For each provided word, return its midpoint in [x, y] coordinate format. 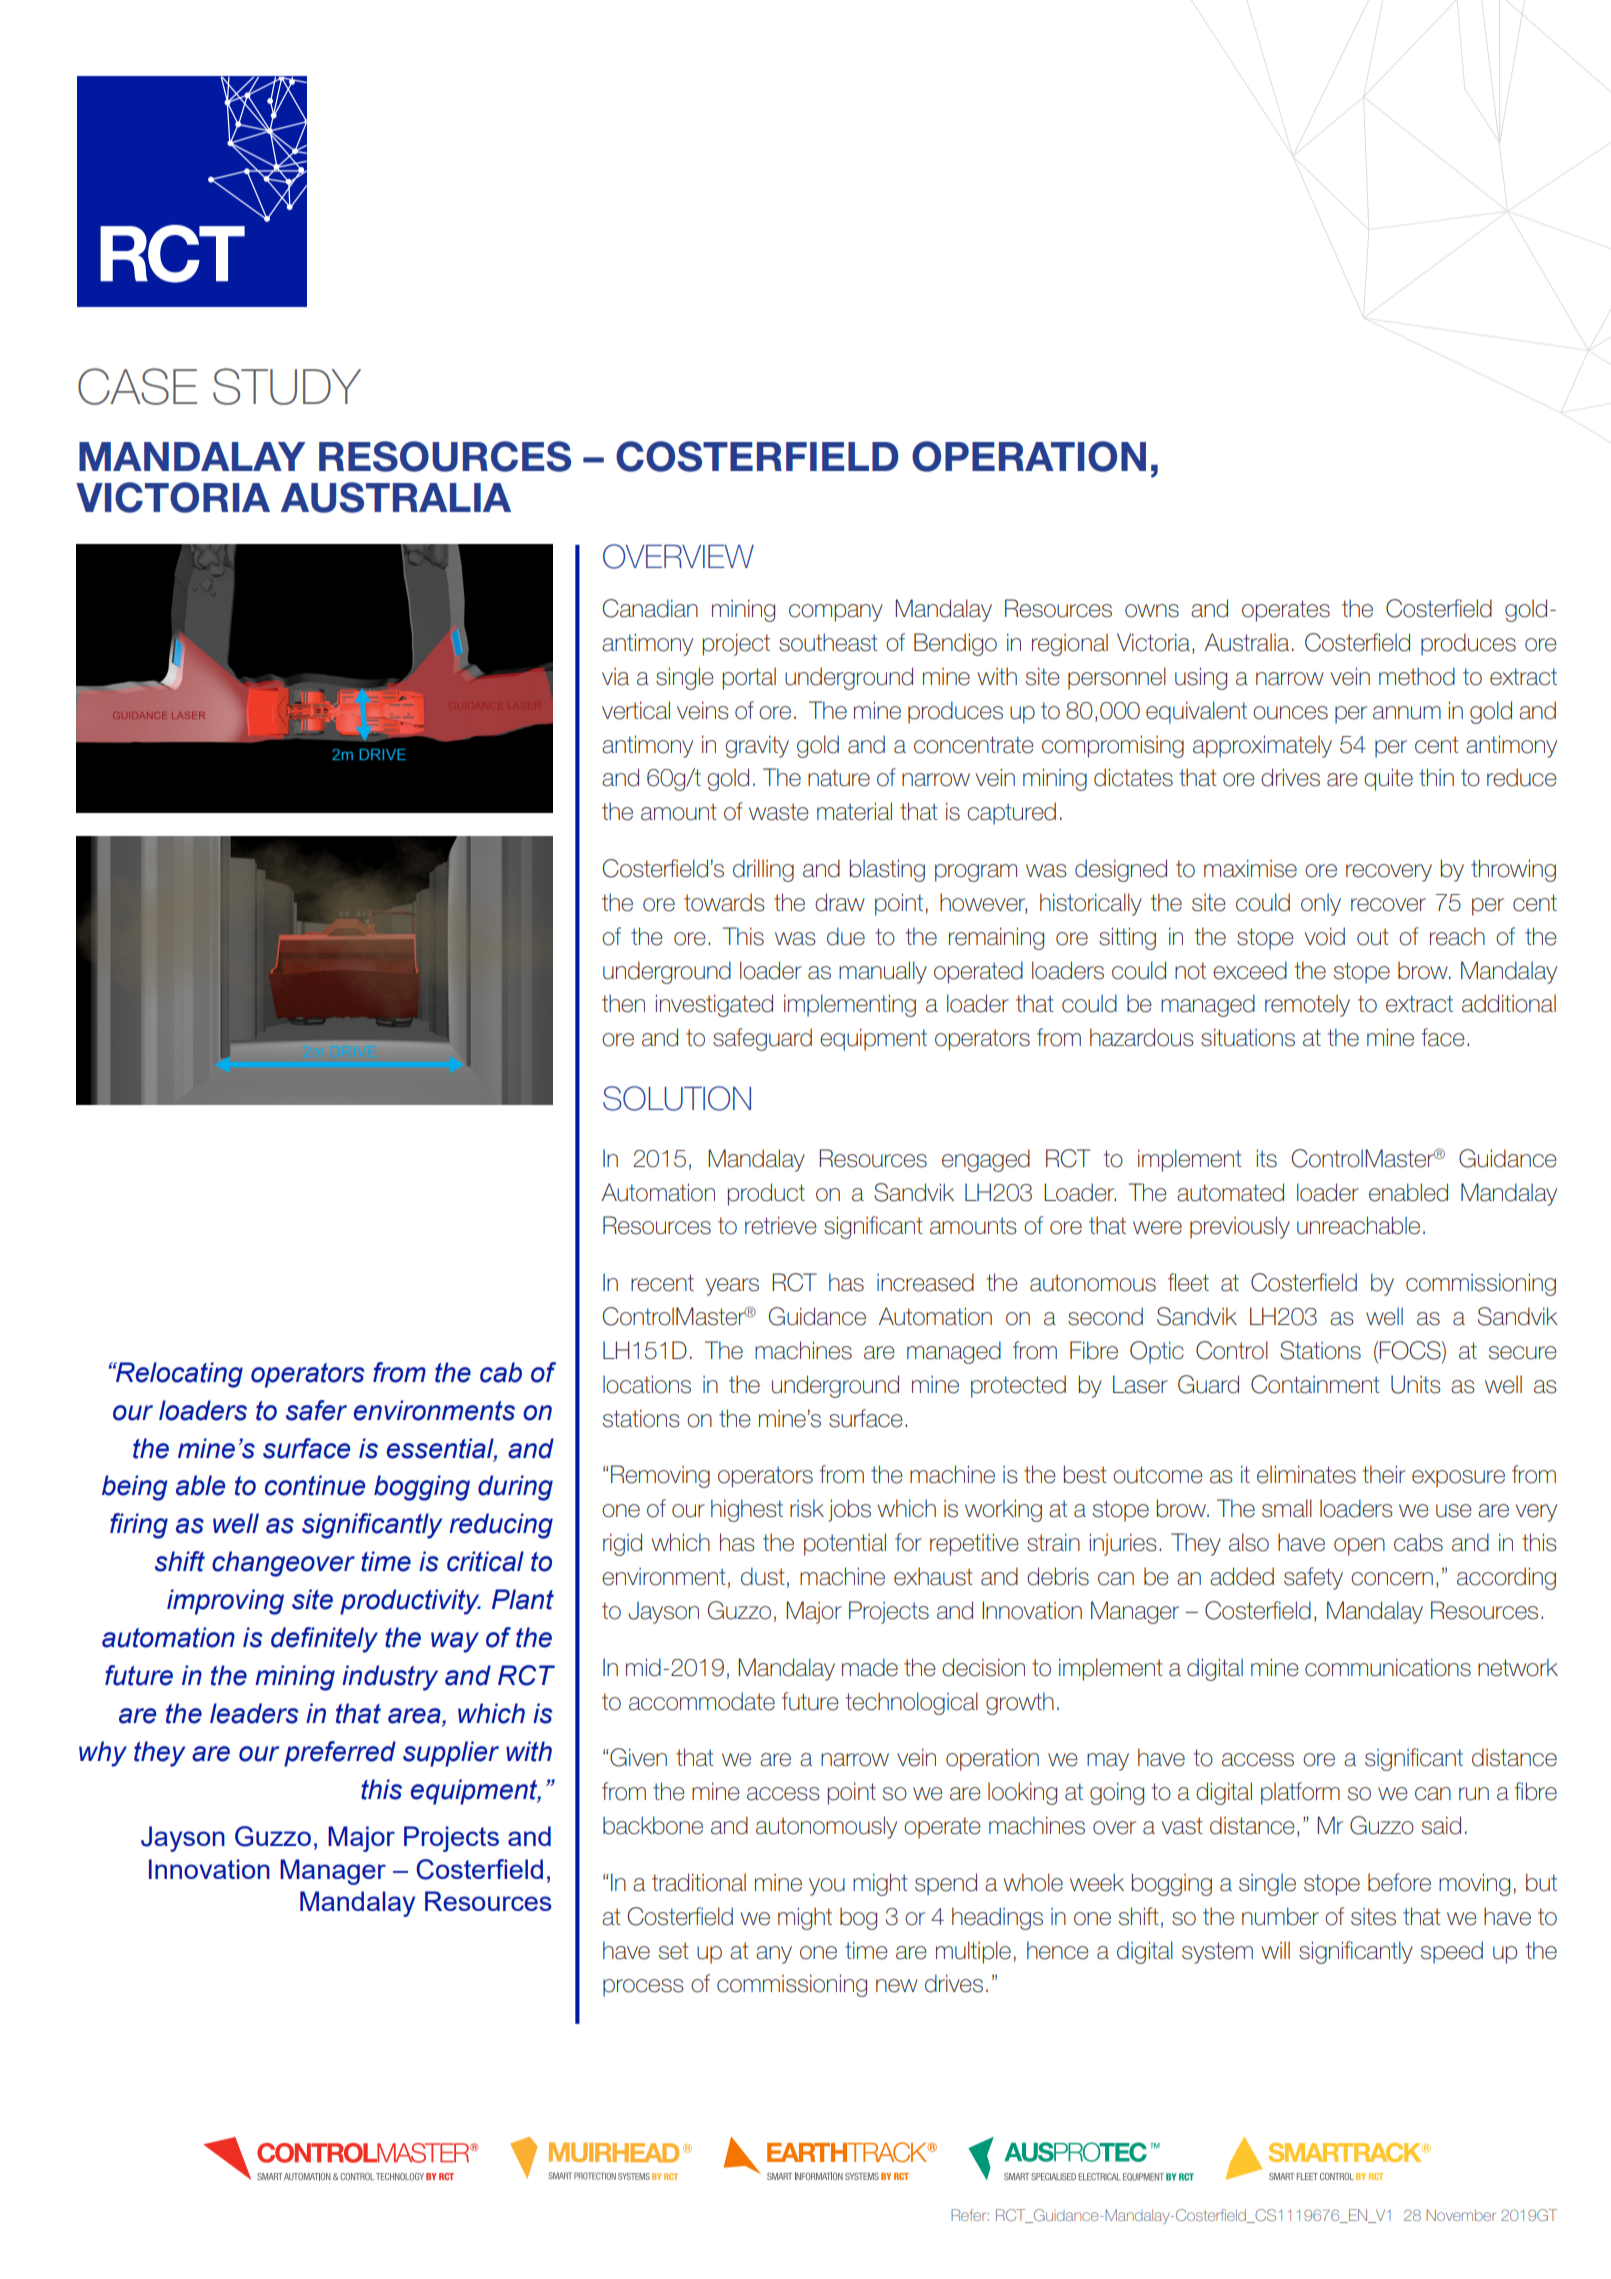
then [623, 1003]
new [897, 1986]
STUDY [287, 386]
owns [1152, 611]
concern [1392, 1579]
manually [883, 972]
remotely [1307, 1005]
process [643, 1988]
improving [225, 1602]
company [836, 613]
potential [845, 1544]
